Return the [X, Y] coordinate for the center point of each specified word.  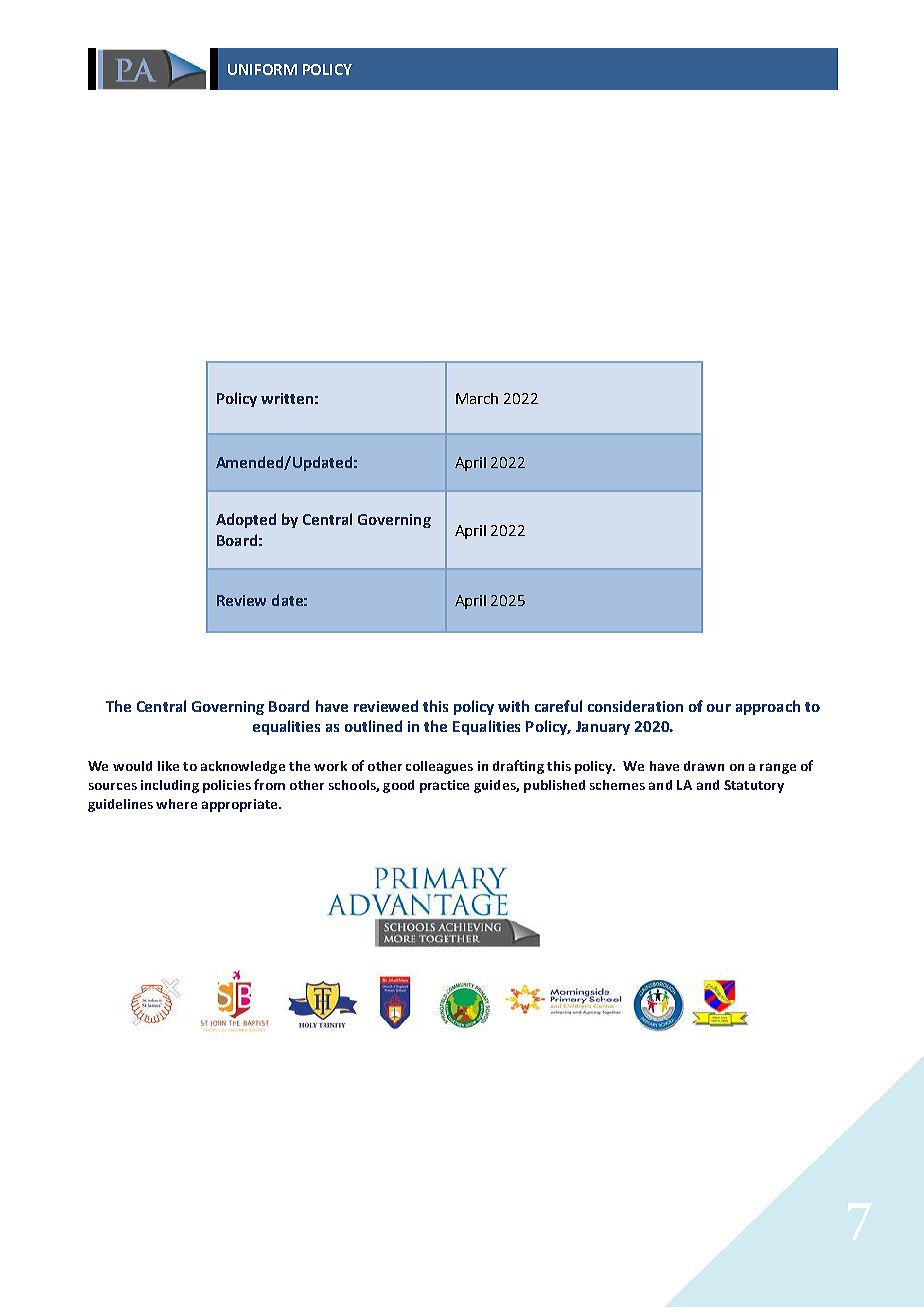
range [778, 768]
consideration [635, 706]
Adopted [246, 520]
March [477, 398]
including [170, 786]
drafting [518, 767]
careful [558, 706]
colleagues [439, 767]
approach [768, 707]
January [603, 728]
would [132, 766]
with [513, 706]
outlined [373, 726]
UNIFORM [262, 69]
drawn [704, 766]
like [168, 766]
